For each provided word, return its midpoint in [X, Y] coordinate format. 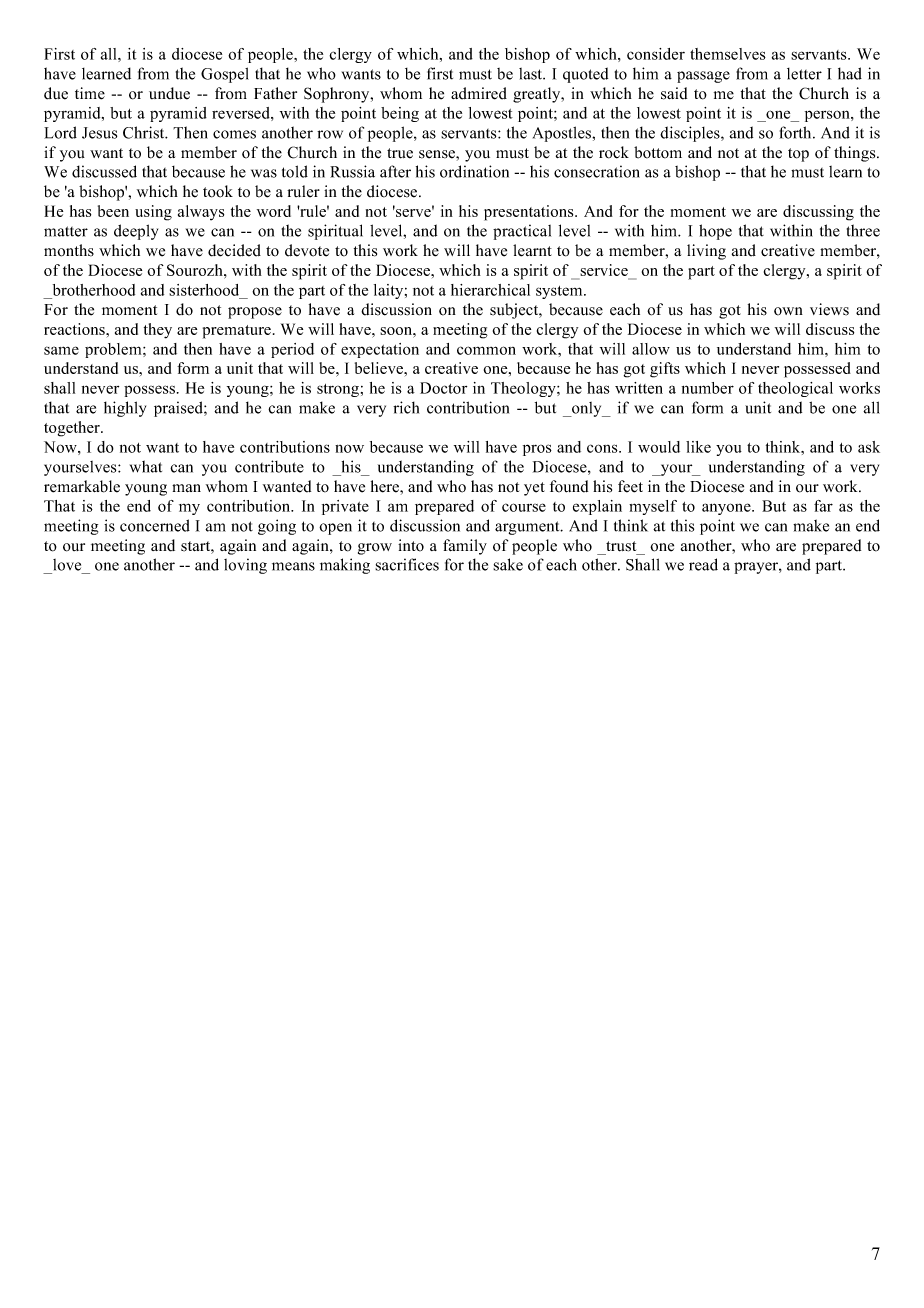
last [532, 74]
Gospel [225, 75]
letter [804, 74]
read [703, 564]
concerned [155, 525]
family [465, 547]
